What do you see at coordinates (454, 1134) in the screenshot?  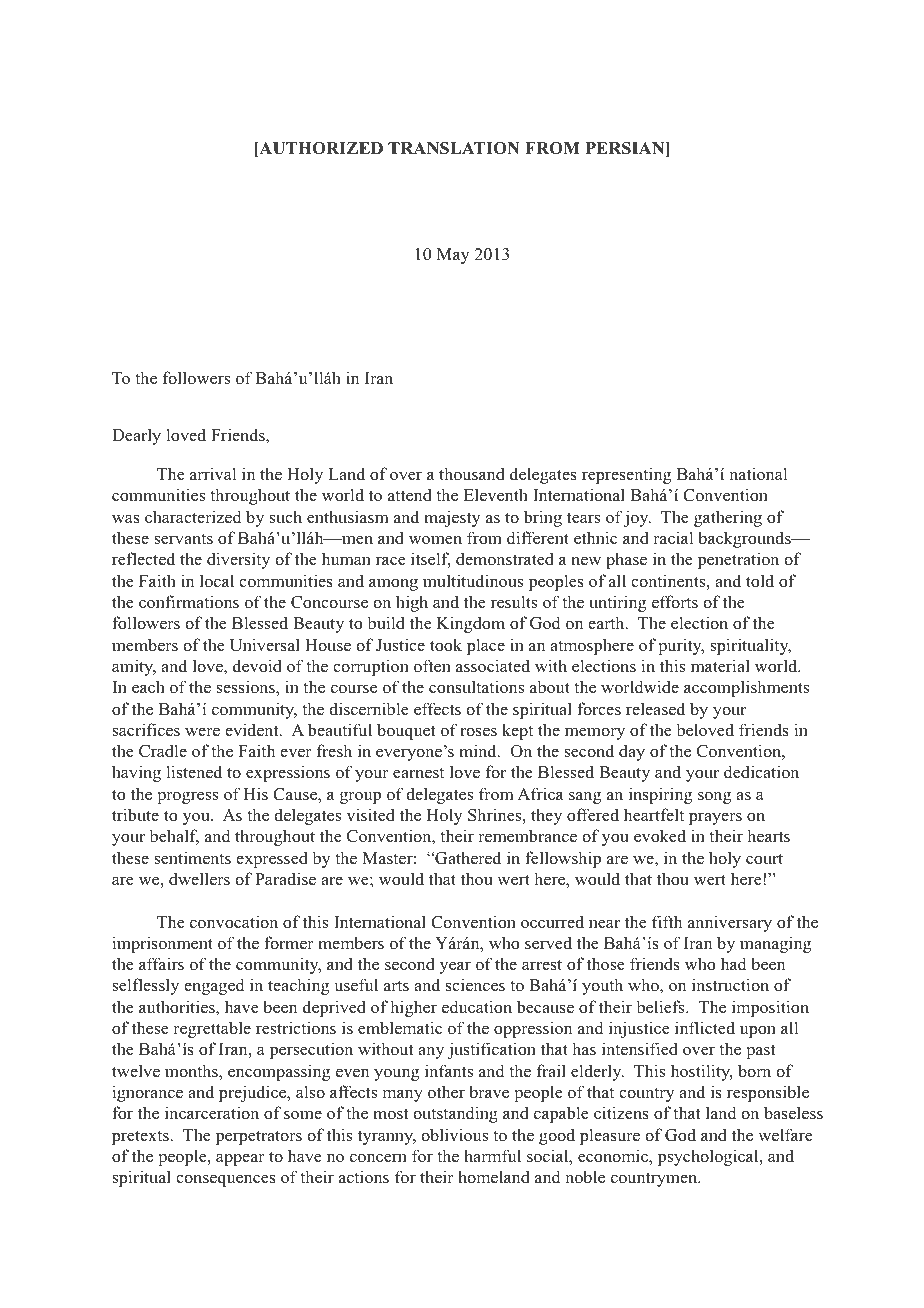 I see `oblivious` at bounding box center [454, 1134].
